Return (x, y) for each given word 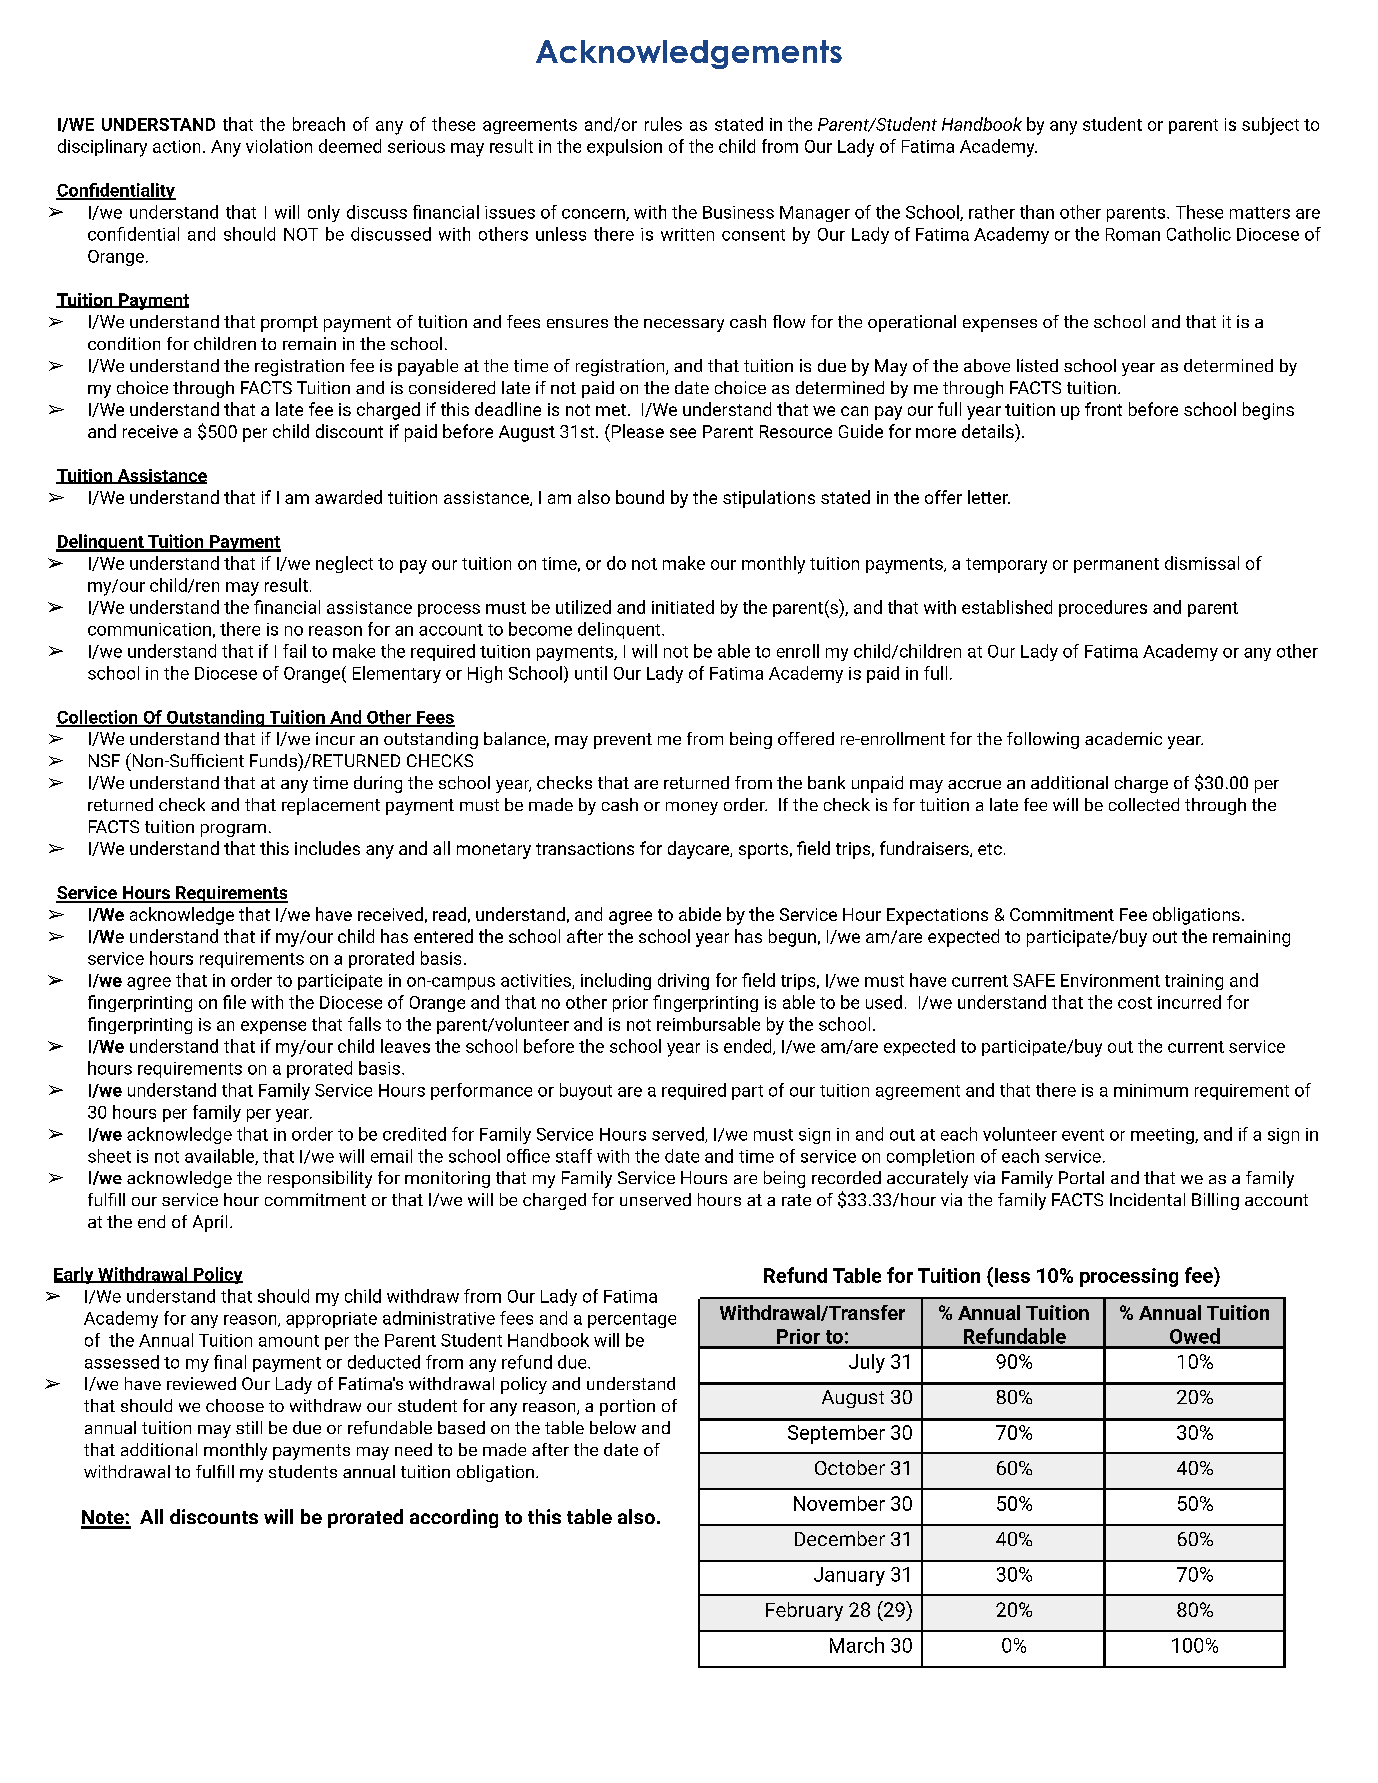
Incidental (1147, 1199)
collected (1144, 804)
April (210, 1223)
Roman (1133, 234)
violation (279, 146)
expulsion (624, 147)
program (233, 830)
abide (700, 914)
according (454, 1518)
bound (640, 497)
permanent (1116, 565)
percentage (632, 1320)
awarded (348, 497)
